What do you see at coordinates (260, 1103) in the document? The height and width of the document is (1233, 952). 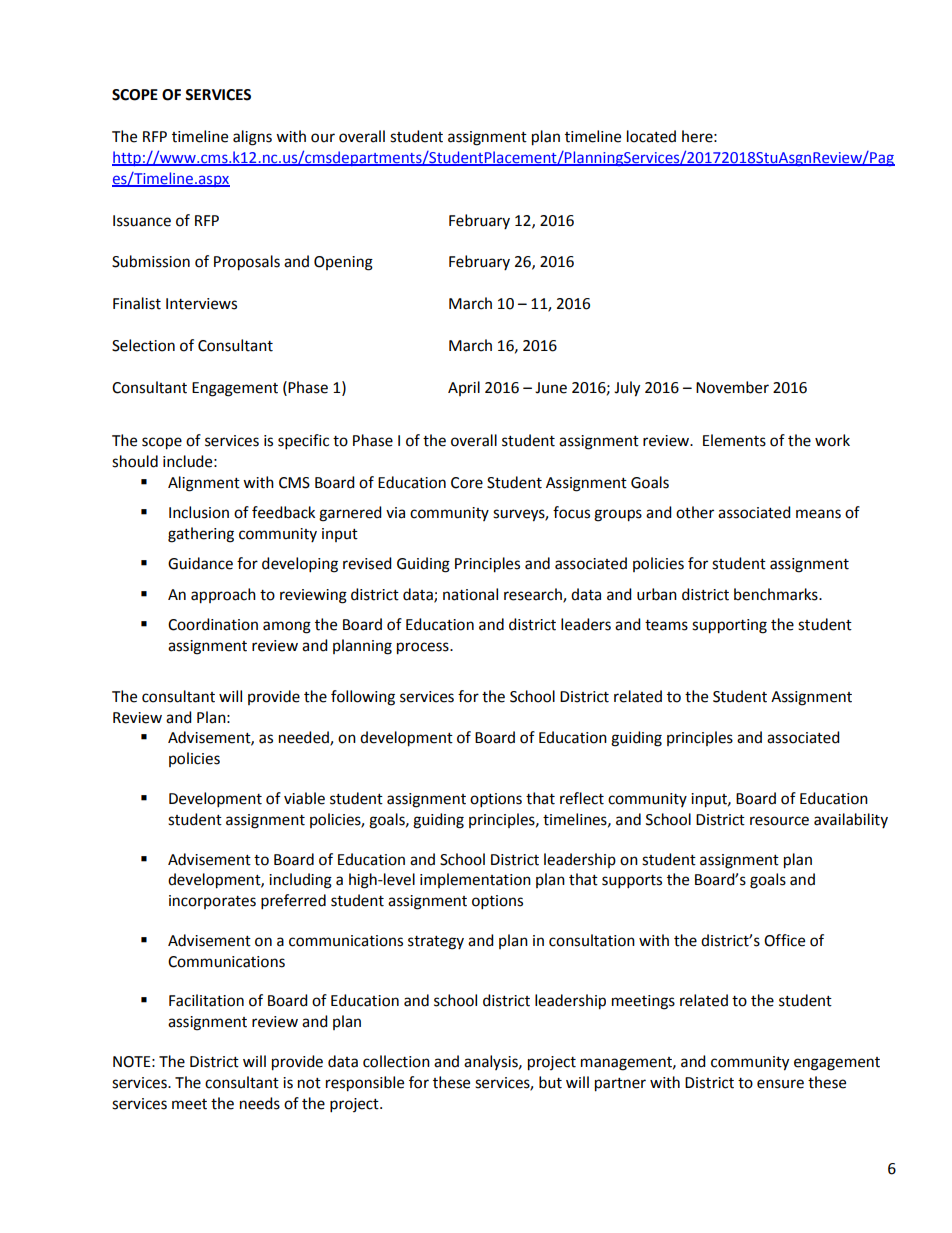 I see `needs` at bounding box center [260, 1103].
